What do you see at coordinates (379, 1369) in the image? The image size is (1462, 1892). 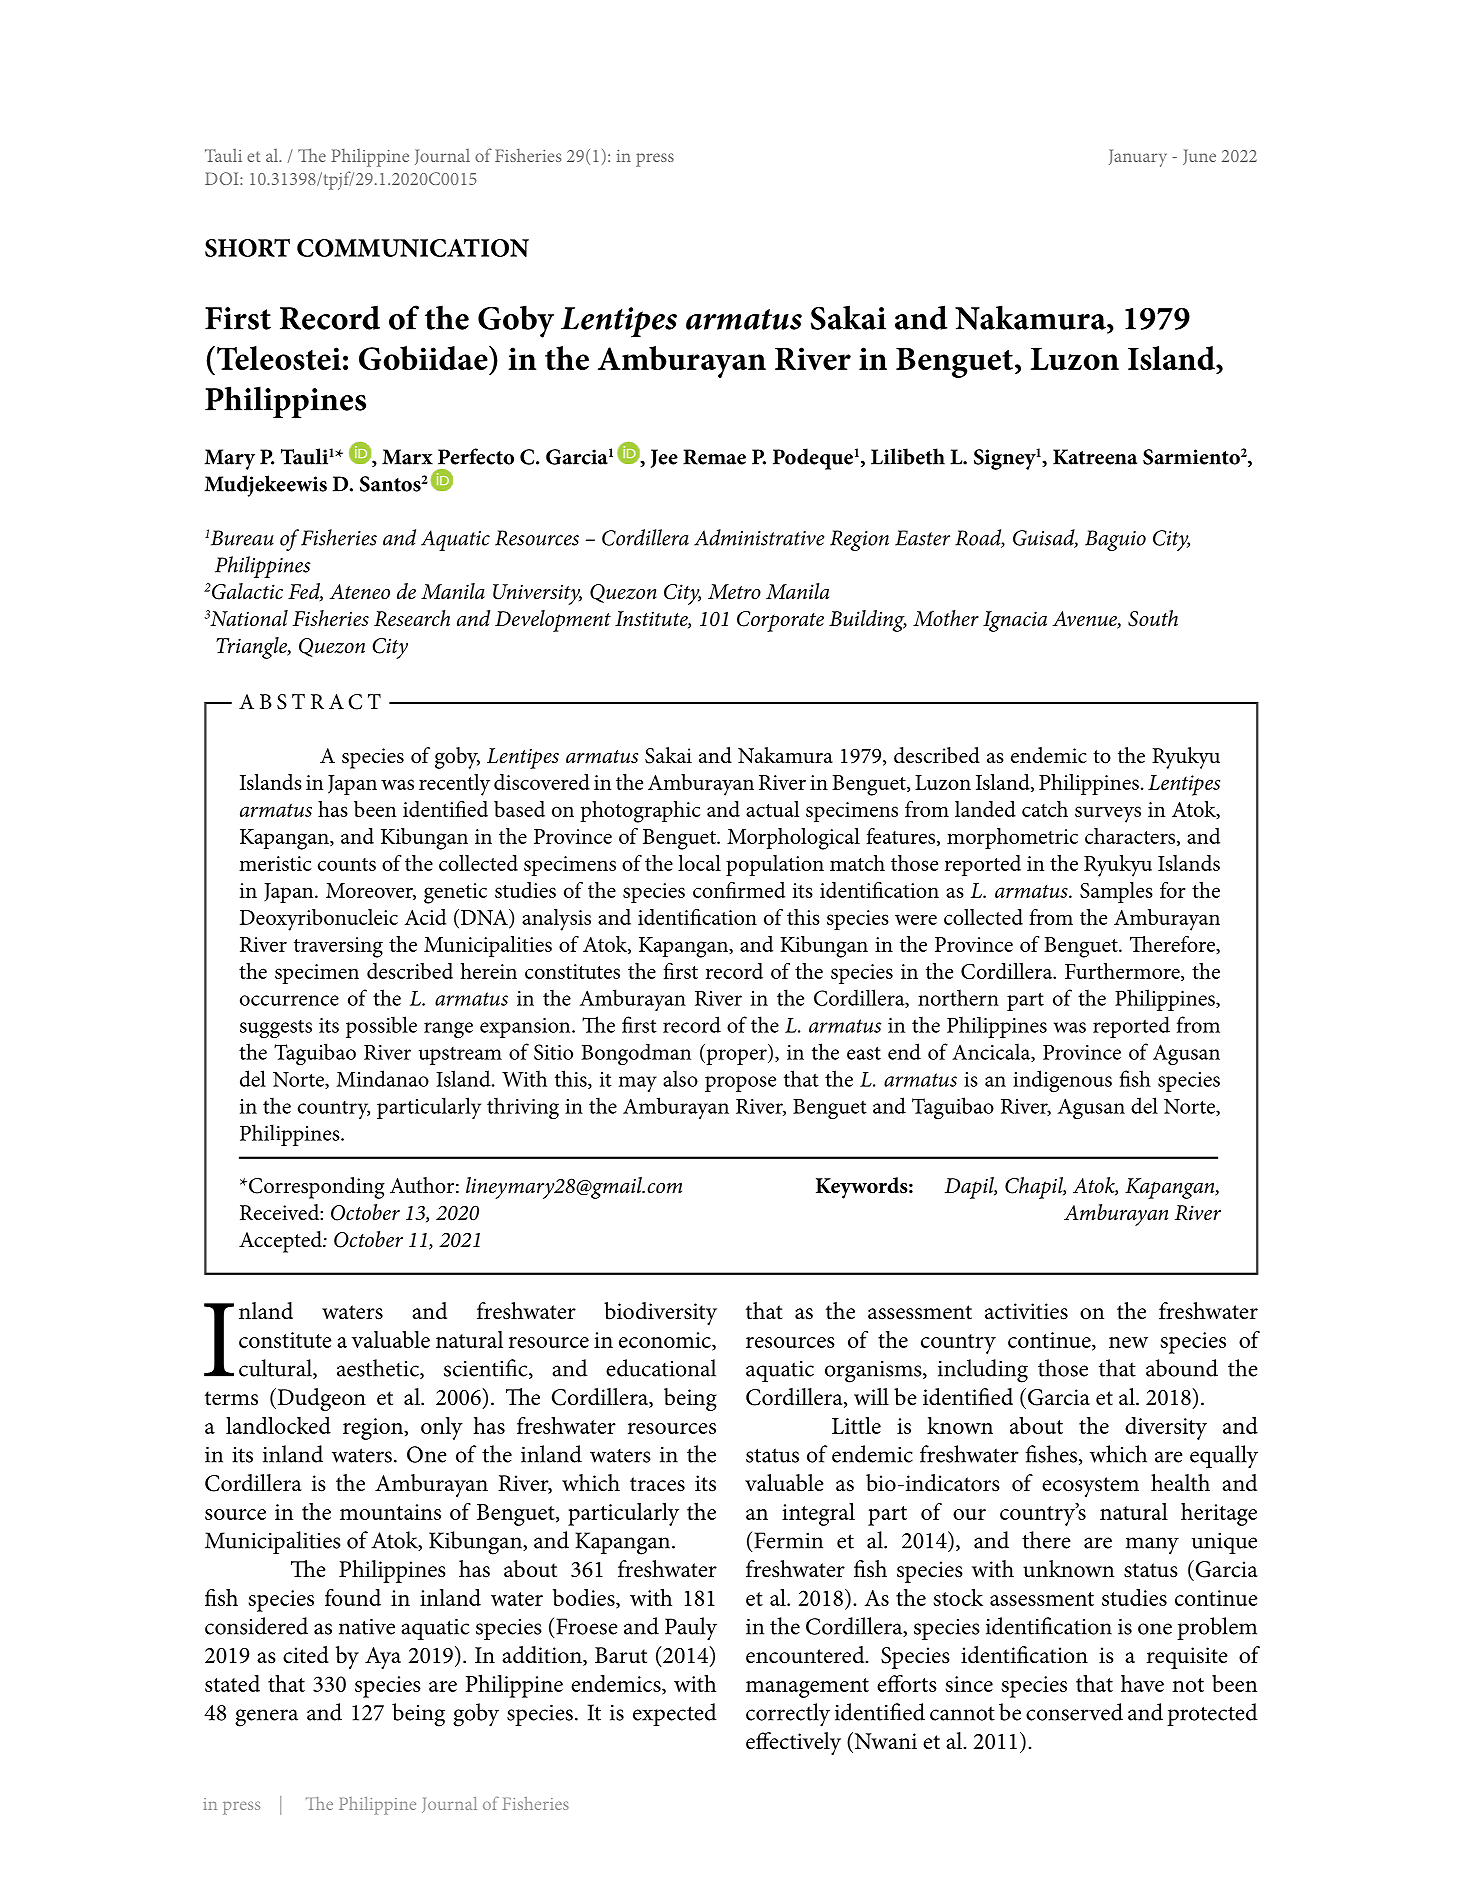 I see `aesthetic` at bounding box center [379, 1369].
